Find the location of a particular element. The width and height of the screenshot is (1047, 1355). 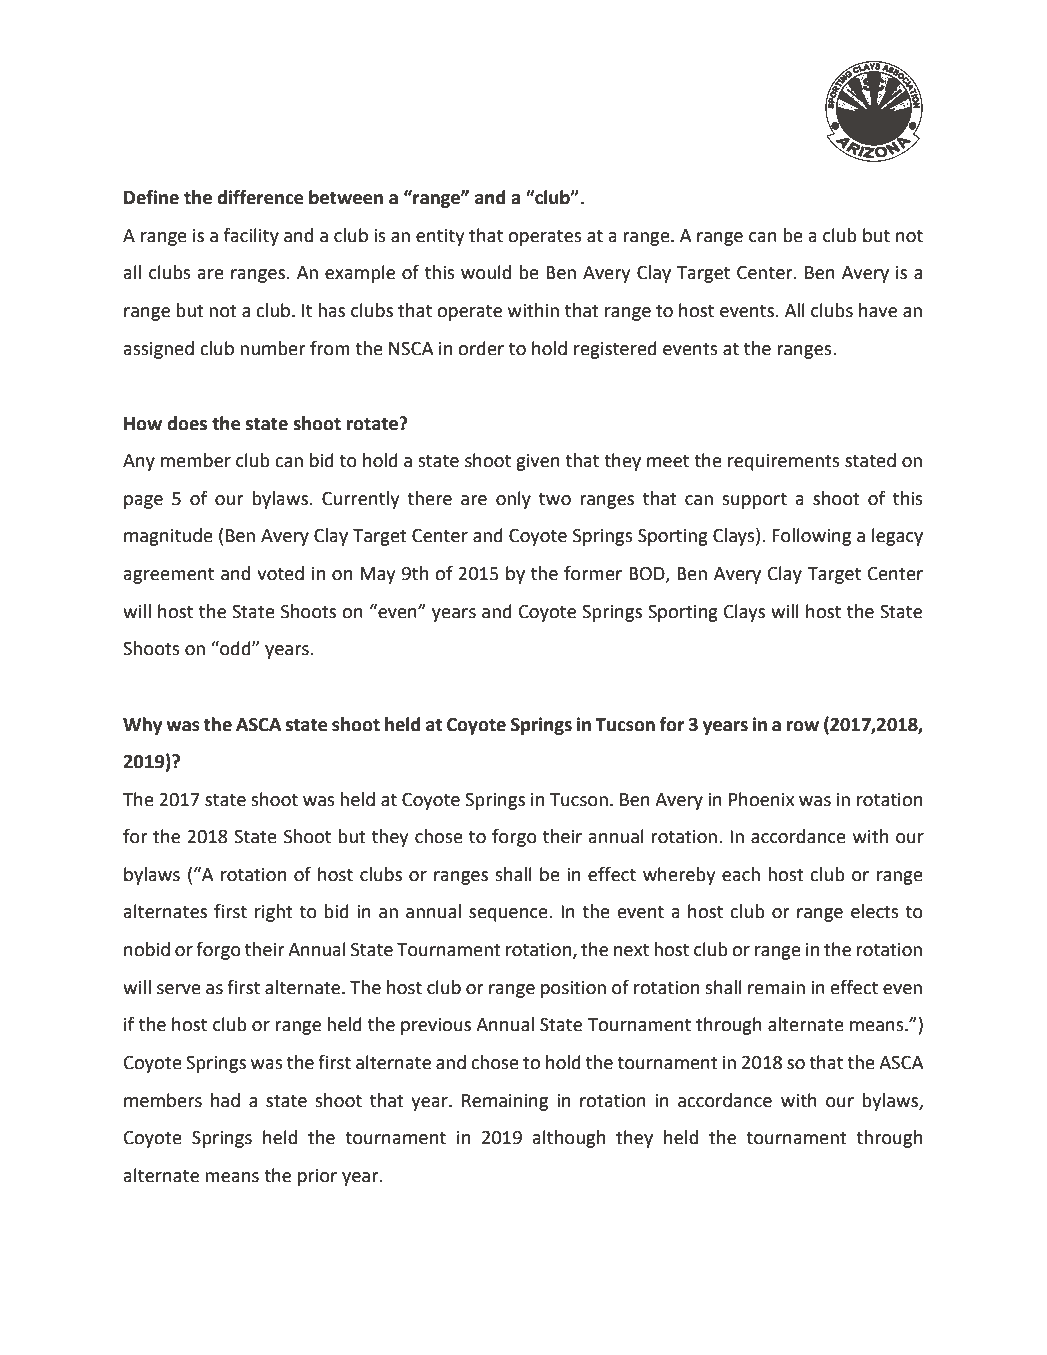

given is located at coordinates (538, 462).
